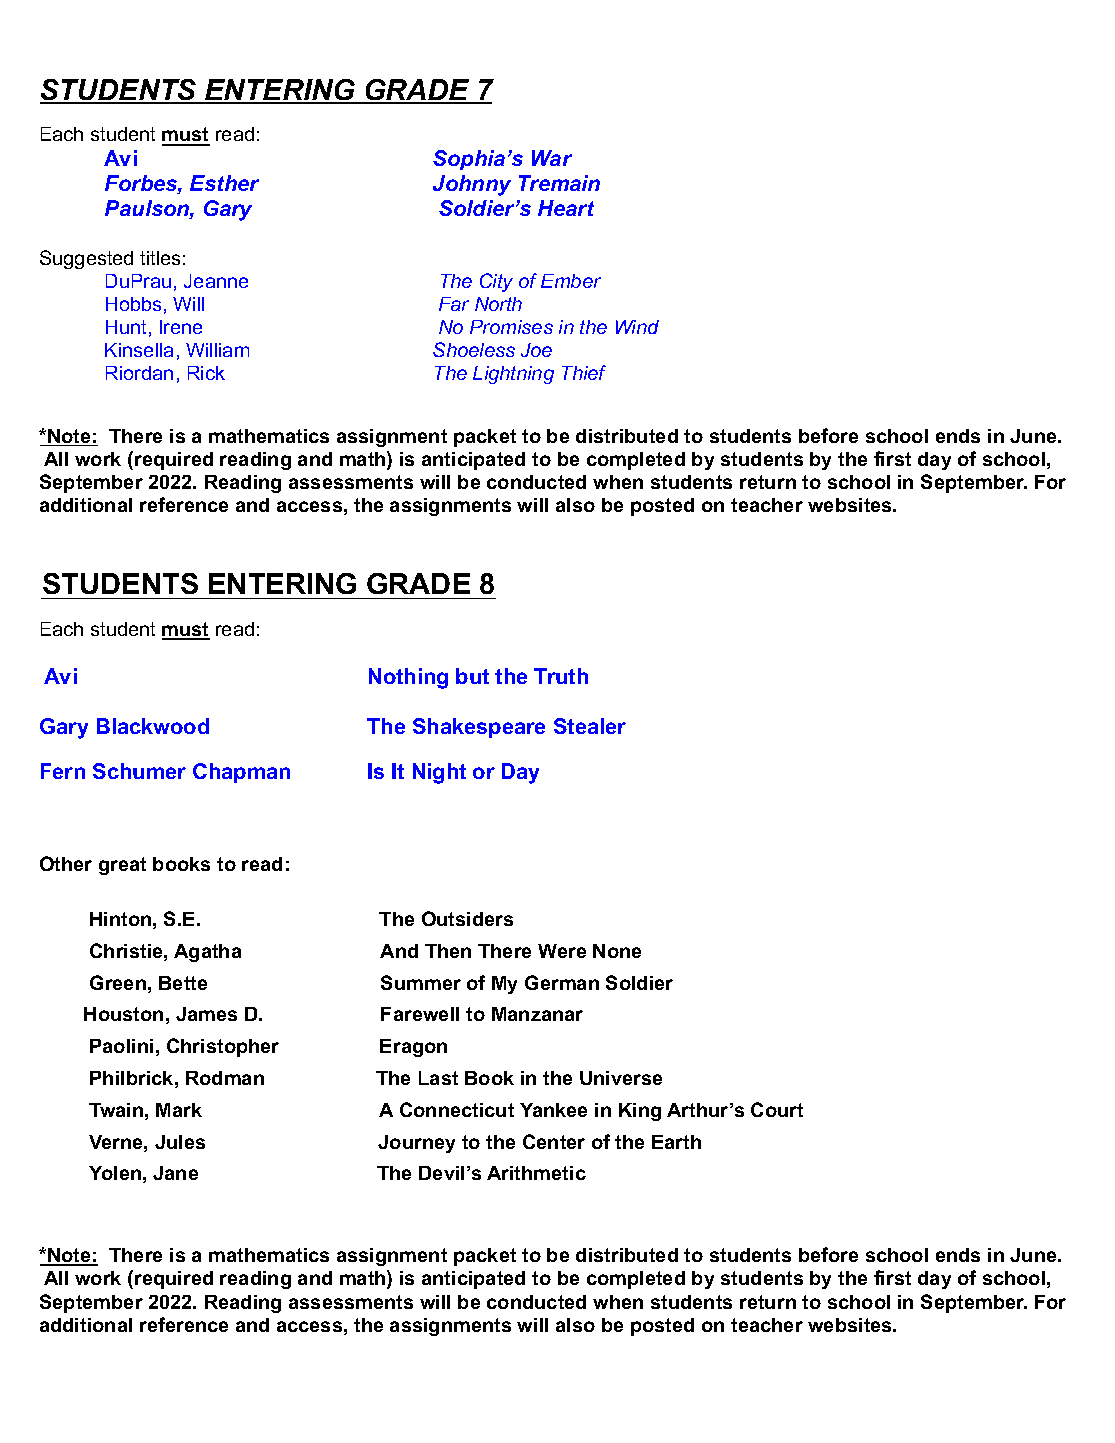 The image size is (1115, 1443). What do you see at coordinates (472, 185) in the screenshot?
I see `Johnny` at bounding box center [472, 185].
